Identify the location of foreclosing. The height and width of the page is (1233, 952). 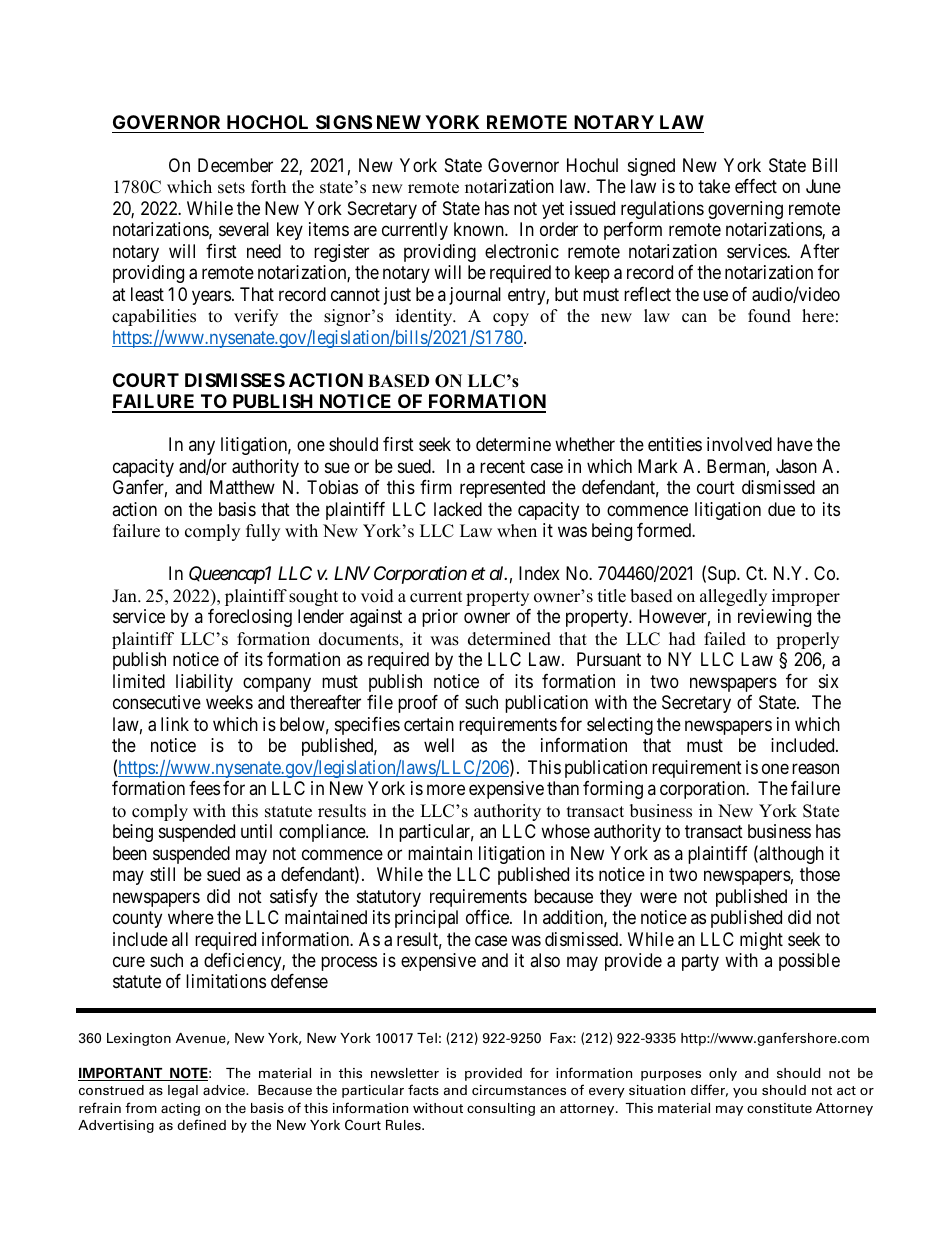
(250, 618).
